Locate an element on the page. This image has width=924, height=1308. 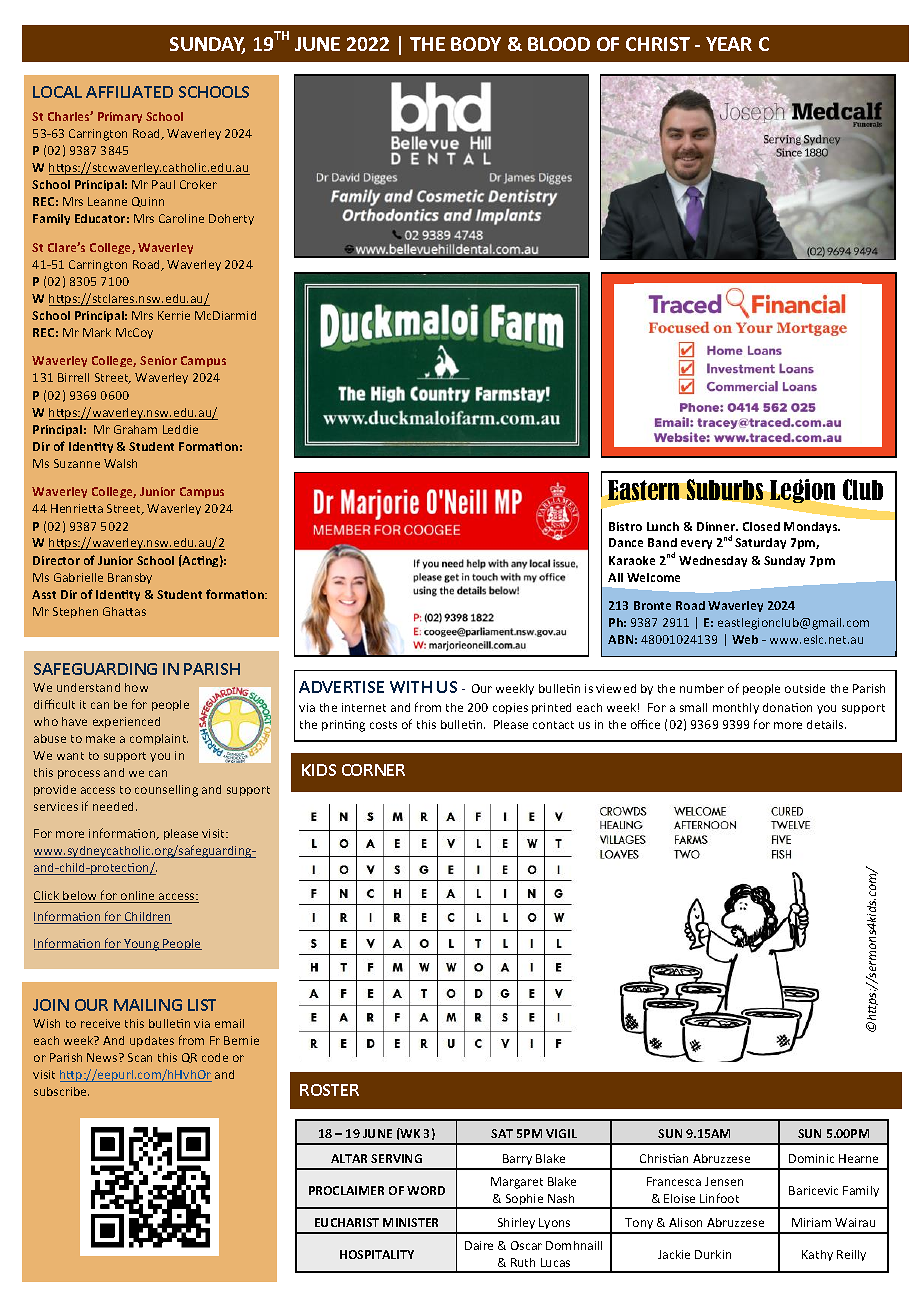
Closed is located at coordinates (761, 526).
